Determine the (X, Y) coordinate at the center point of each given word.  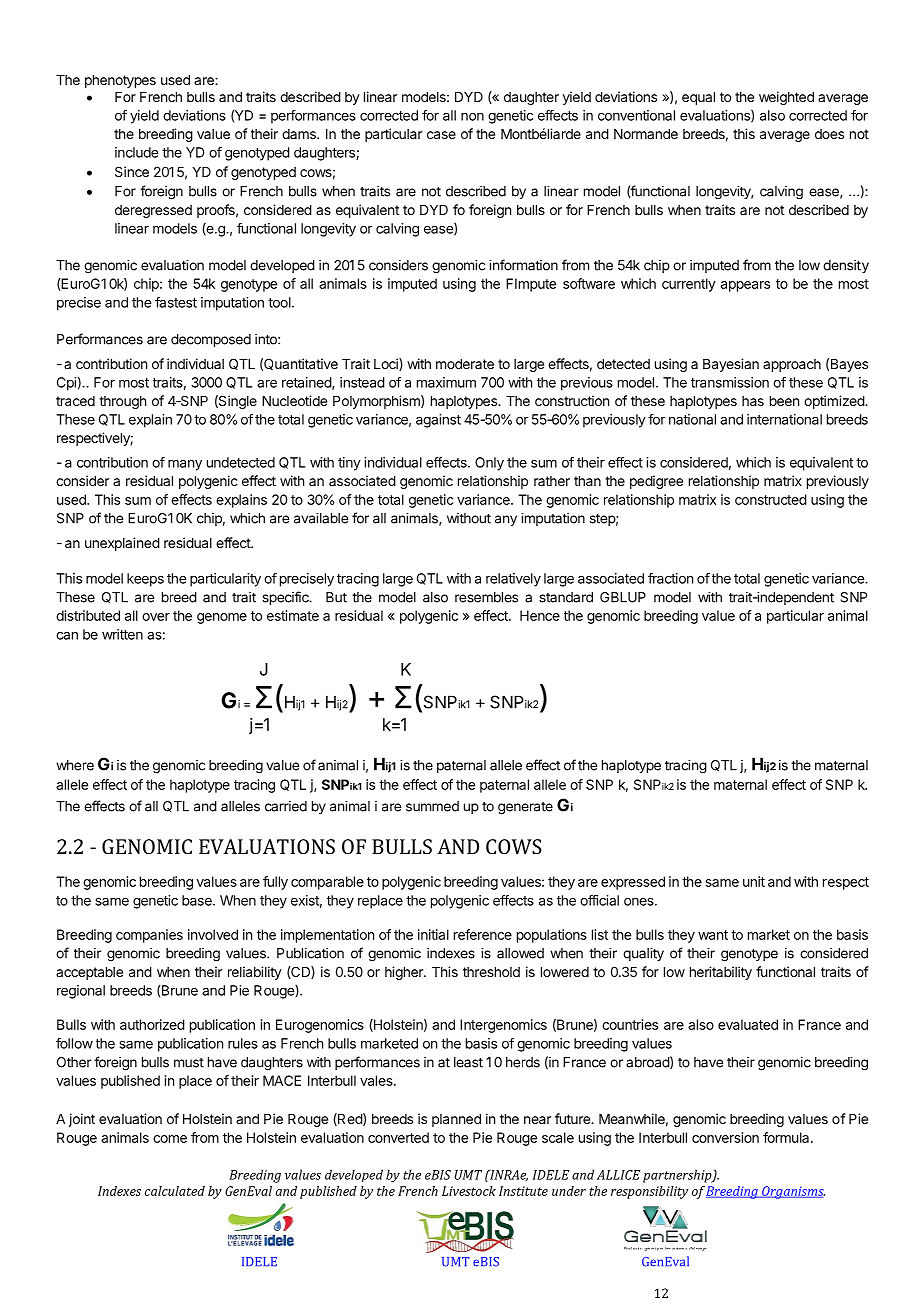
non (472, 117)
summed (432, 806)
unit (754, 881)
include (136, 152)
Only (489, 464)
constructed (771, 499)
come (170, 1139)
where (75, 765)
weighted (786, 98)
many (185, 465)
